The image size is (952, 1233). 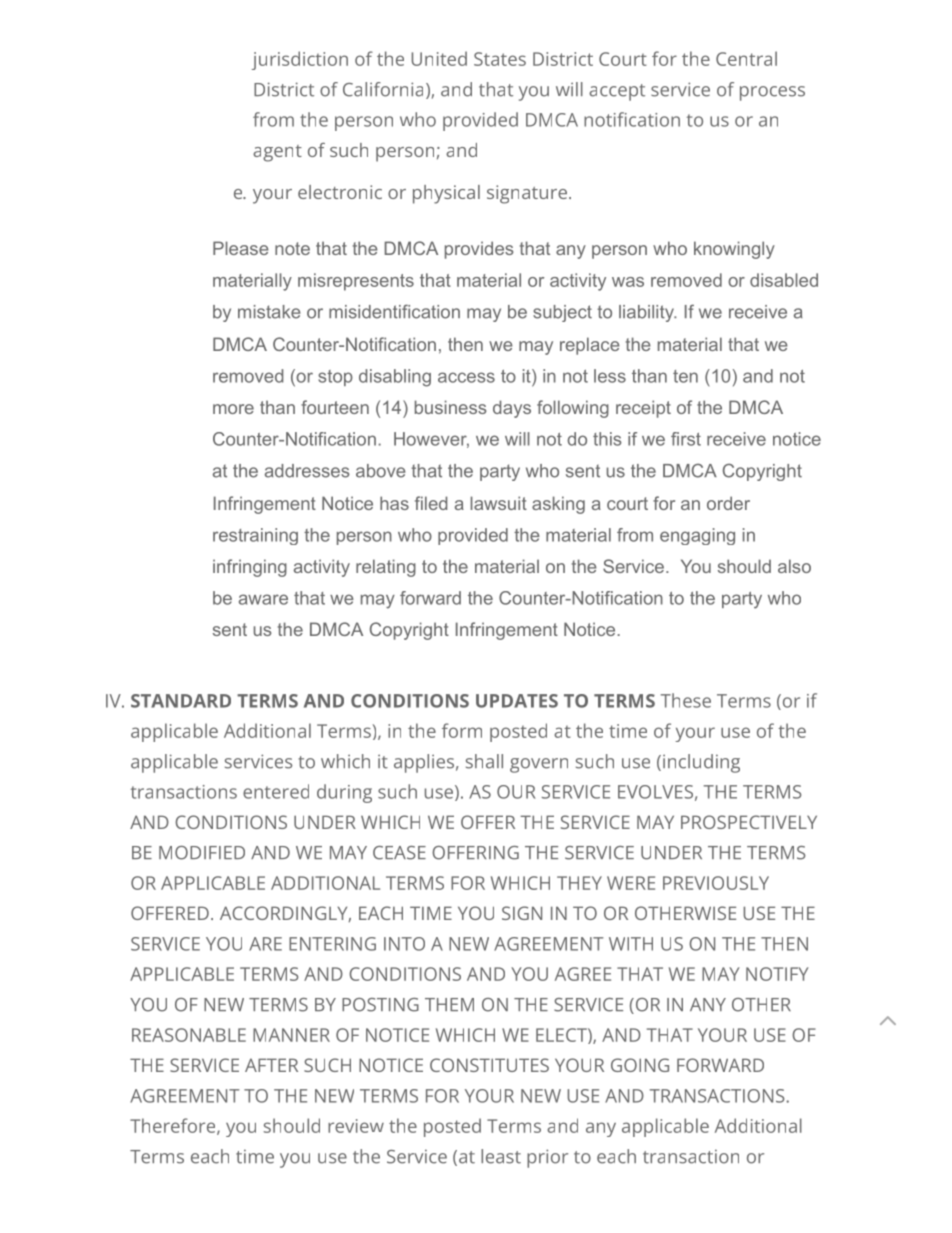 What do you see at coordinates (404, 944) in the document?
I see `INTO` at bounding box center [404, 944].
